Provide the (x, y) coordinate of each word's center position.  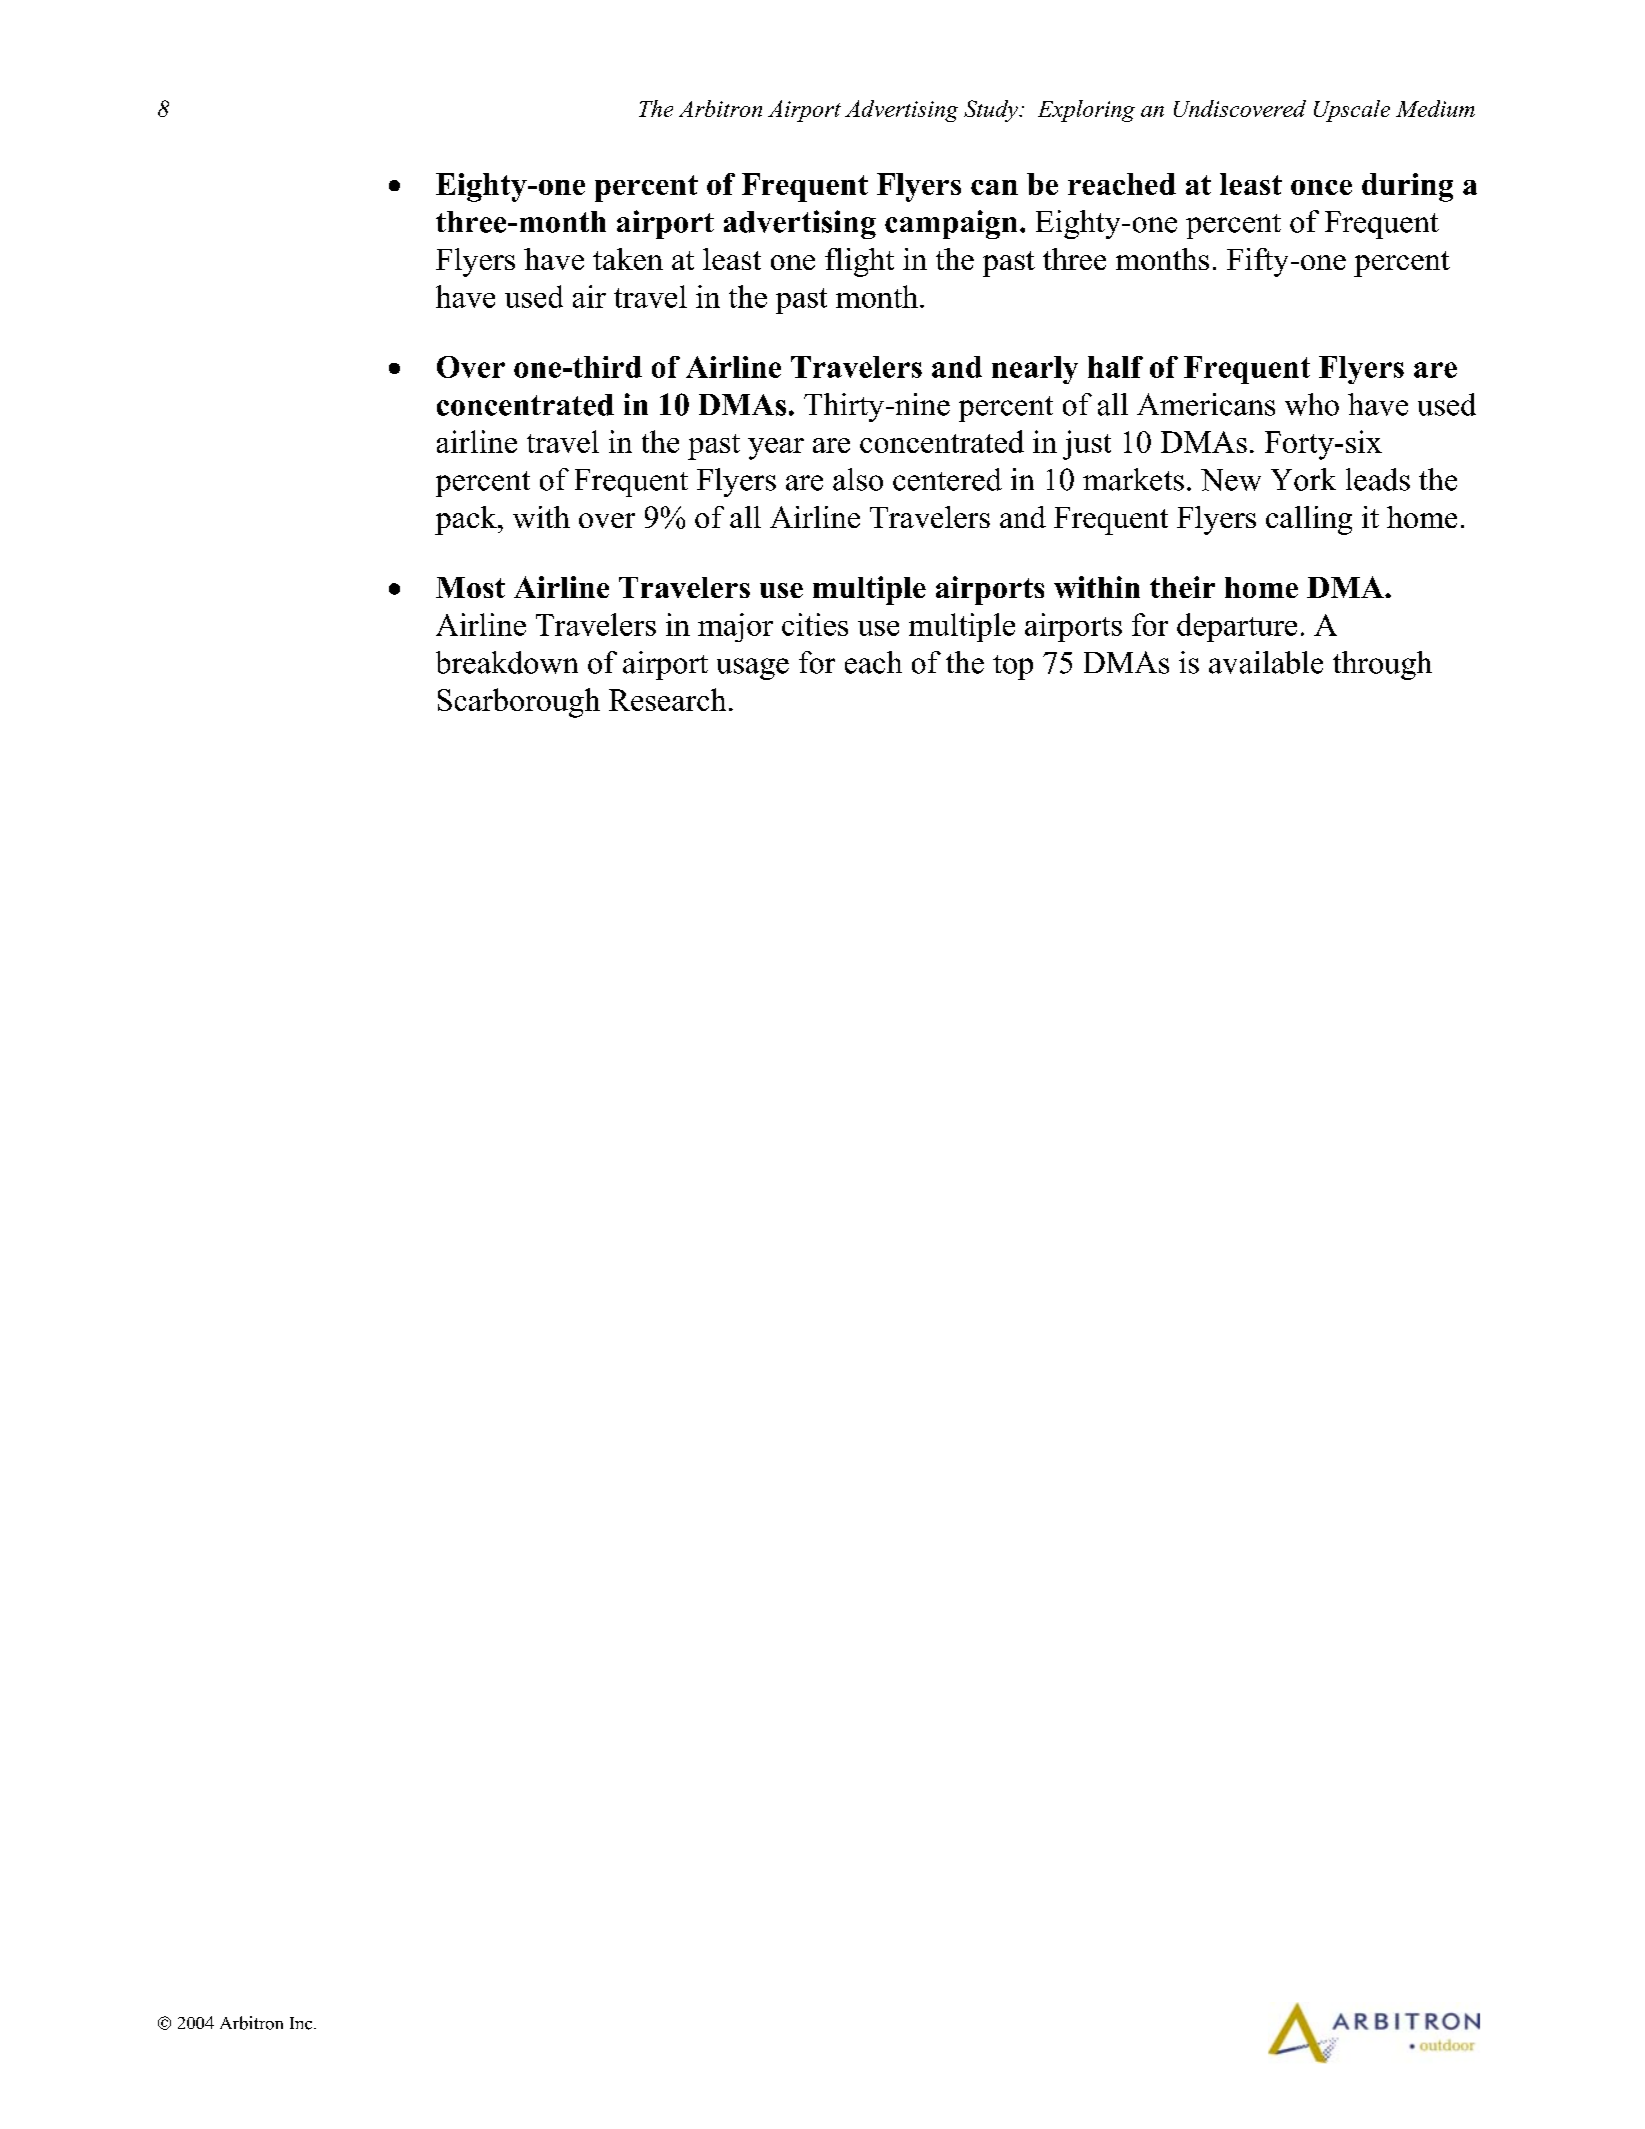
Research (667, 699)
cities (815, 624)
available (1266, 662)
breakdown (507, 662)
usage (753, 669)
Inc (302, 2023)
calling (1309, 520)
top (1013, 667)
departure (1237, 627)
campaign (951, 224)
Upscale (1352, 111)
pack (467, 520)
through (1382, 665)
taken (628, 259)
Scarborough (519, 703)
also (858, 479)
